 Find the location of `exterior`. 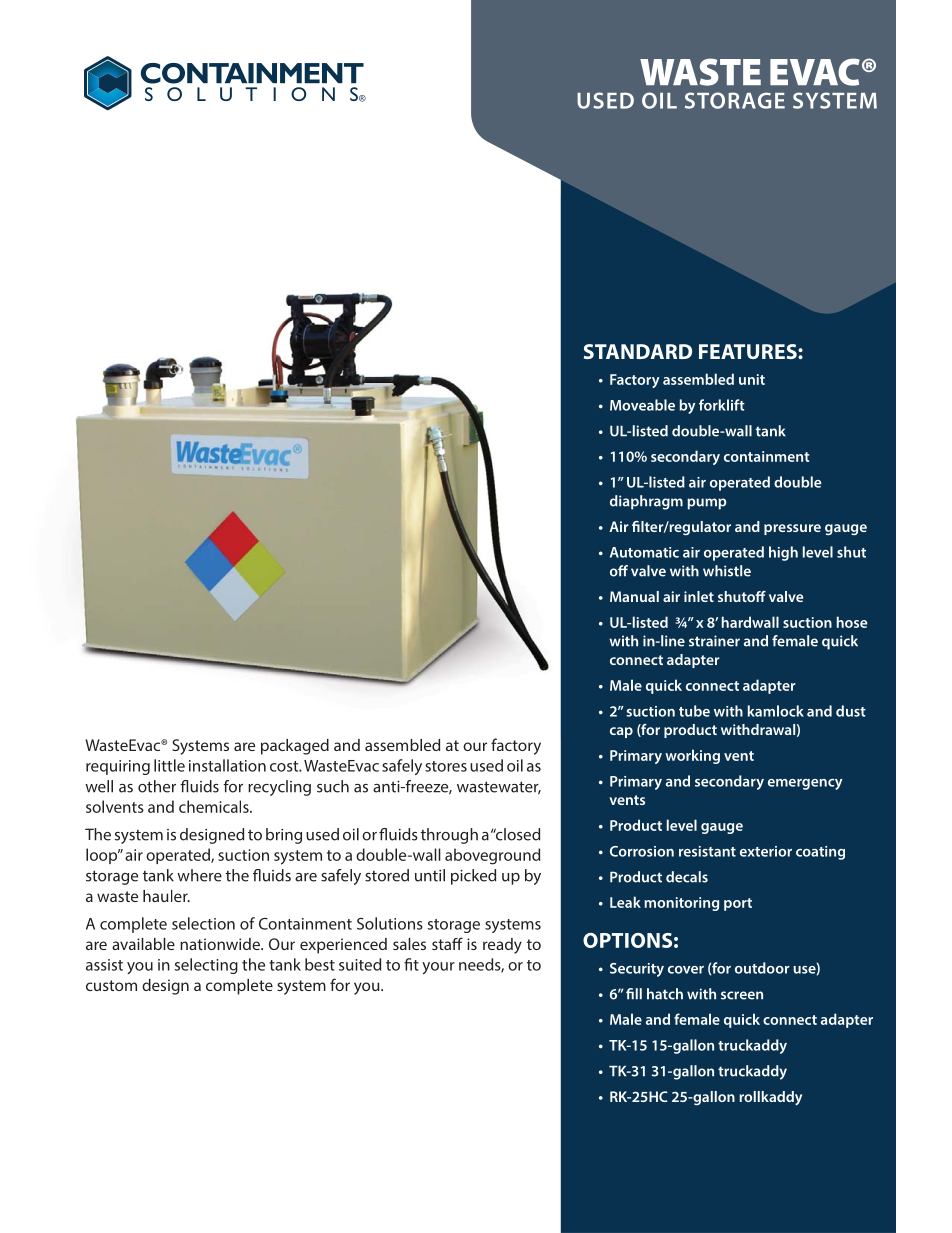

exterior is located at coordinates (766, 851).
